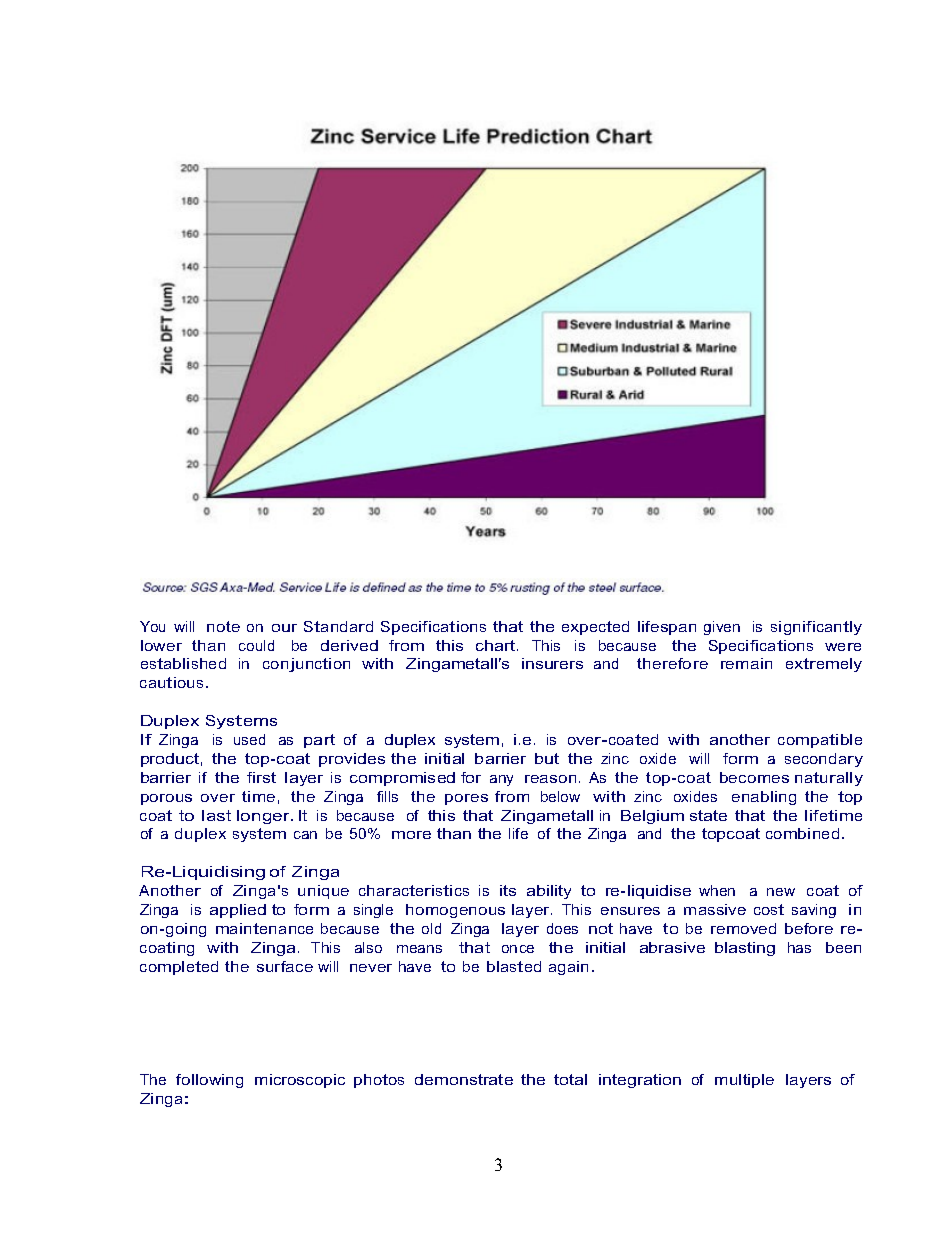 The height and width of the page is (1233, 952). I want to click on following, so click(209, 1081).
